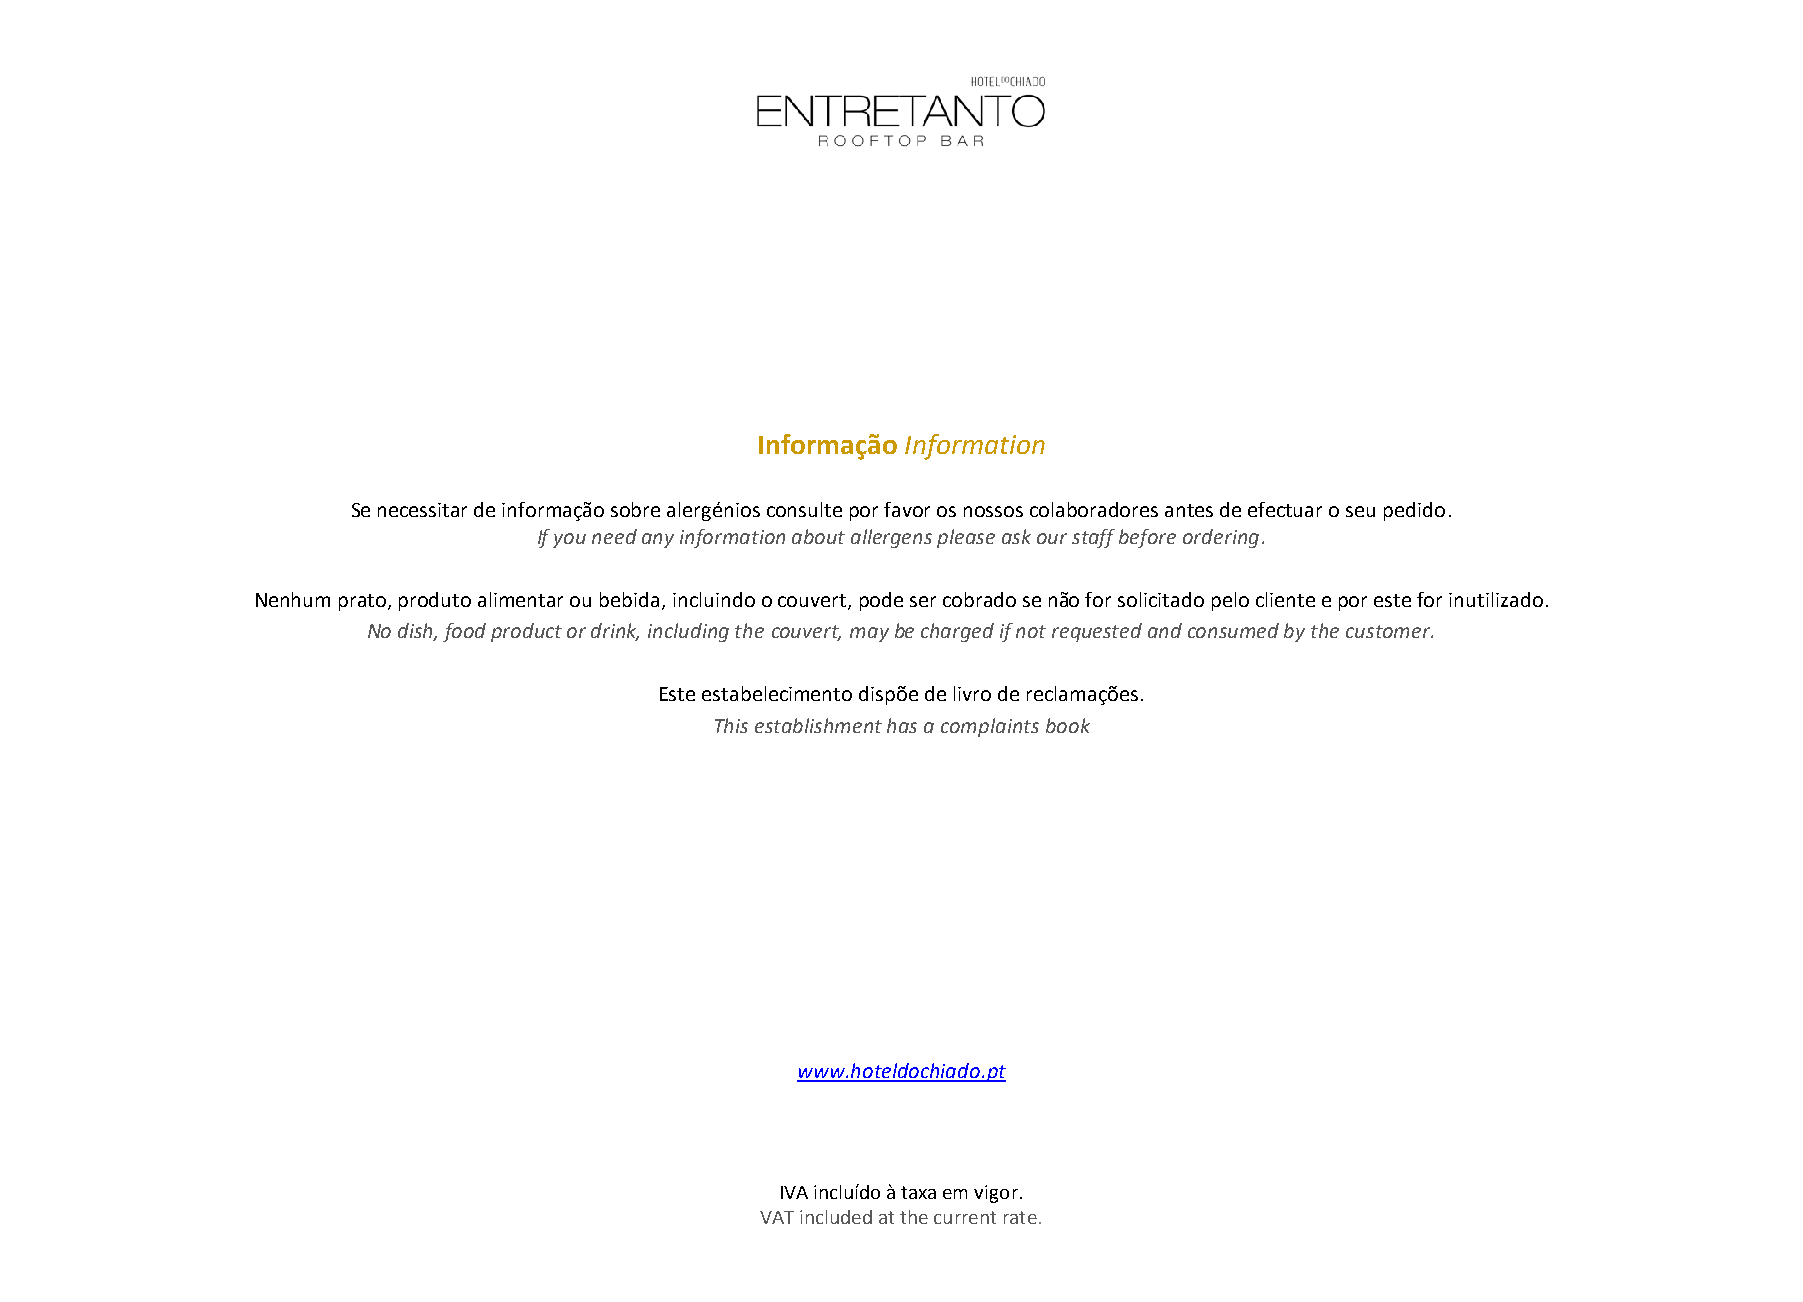 The height and width of the image is (1302, 1803). I want to click on VAT, so click(777, 1217).
